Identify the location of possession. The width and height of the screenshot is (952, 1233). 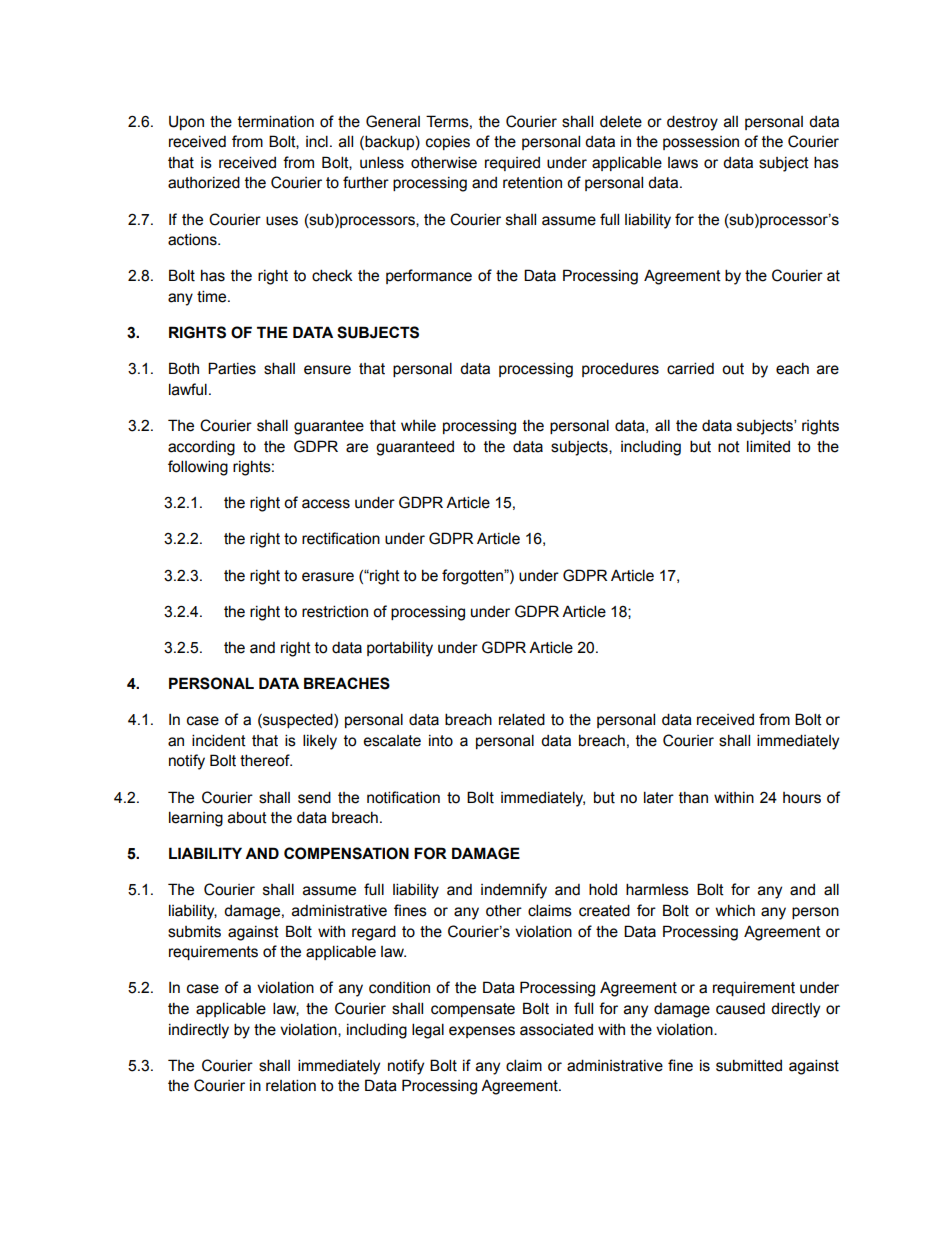
(701, 143).
